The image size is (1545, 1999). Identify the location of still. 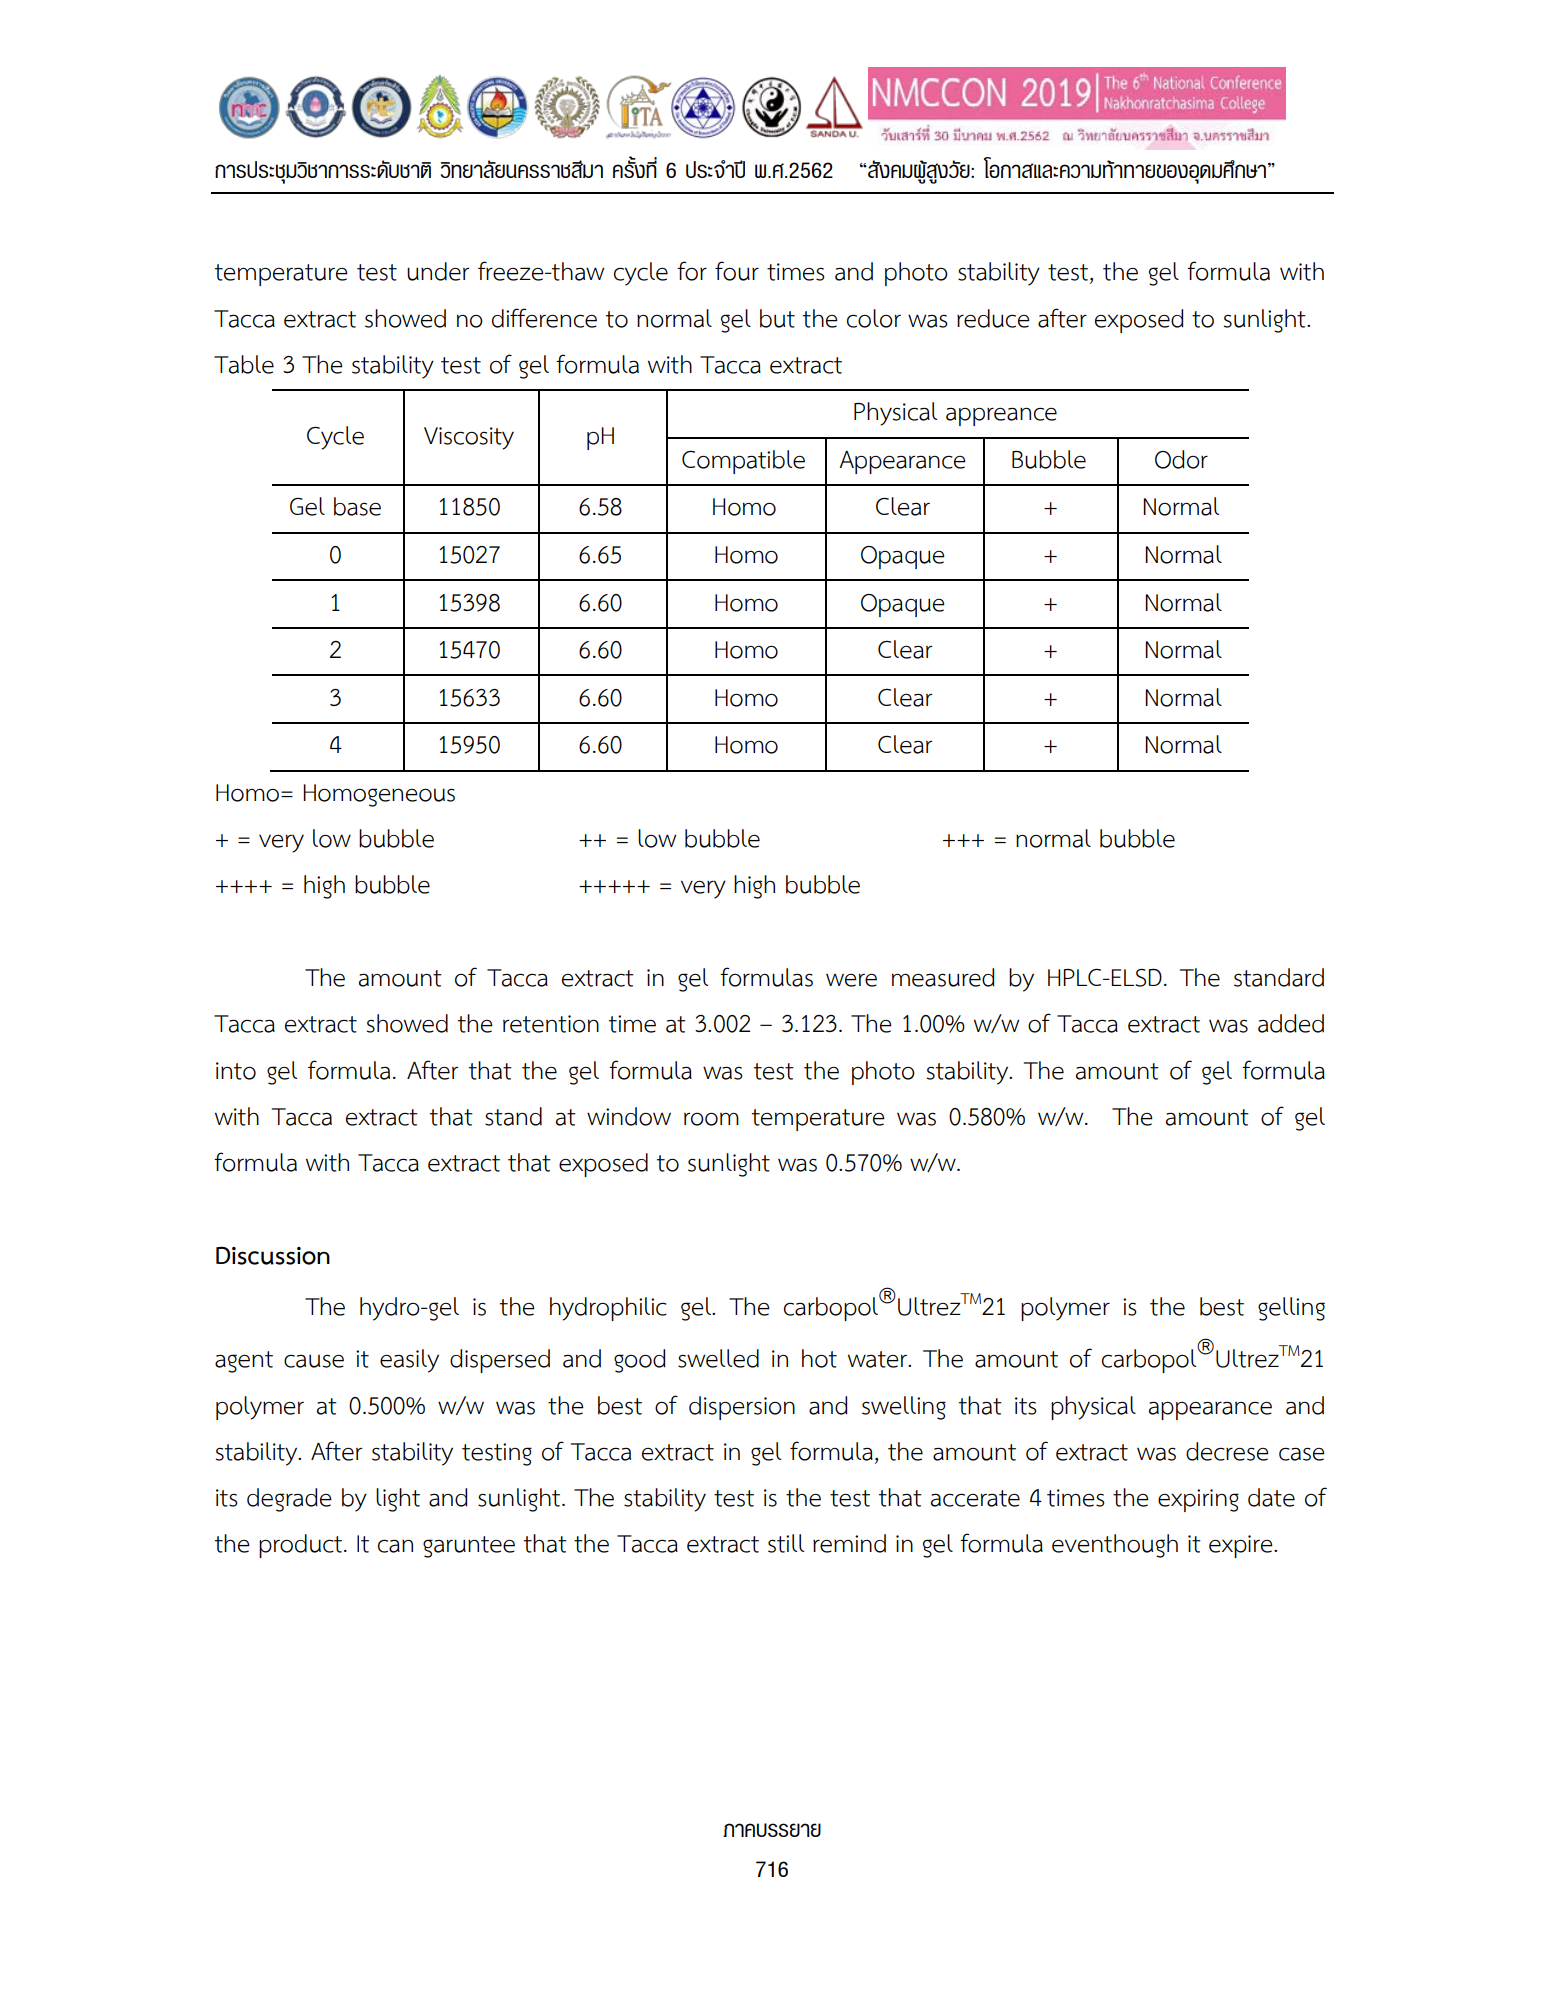
(786, 1543).
